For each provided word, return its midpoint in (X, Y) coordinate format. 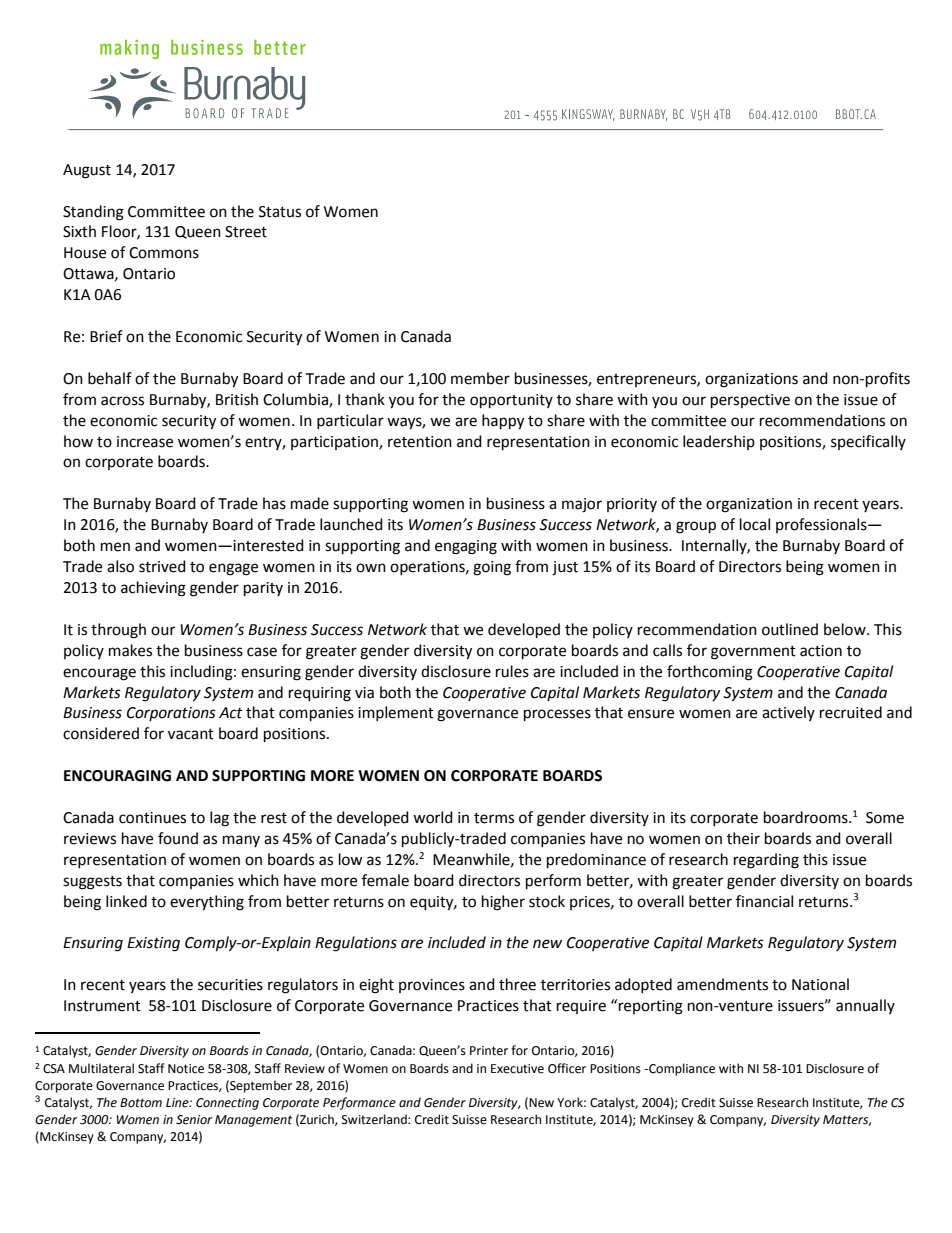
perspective (750, 401)
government (753, 653)
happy (503, 422)
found (178, 838)
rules (512, 671)
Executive (517, 1069)
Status (280, 212)
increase (145, 442)
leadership (719, 442)
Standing (93, 213)
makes (130, 650)
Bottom (141, 1103)
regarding (766, 861)
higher (503, 903)
